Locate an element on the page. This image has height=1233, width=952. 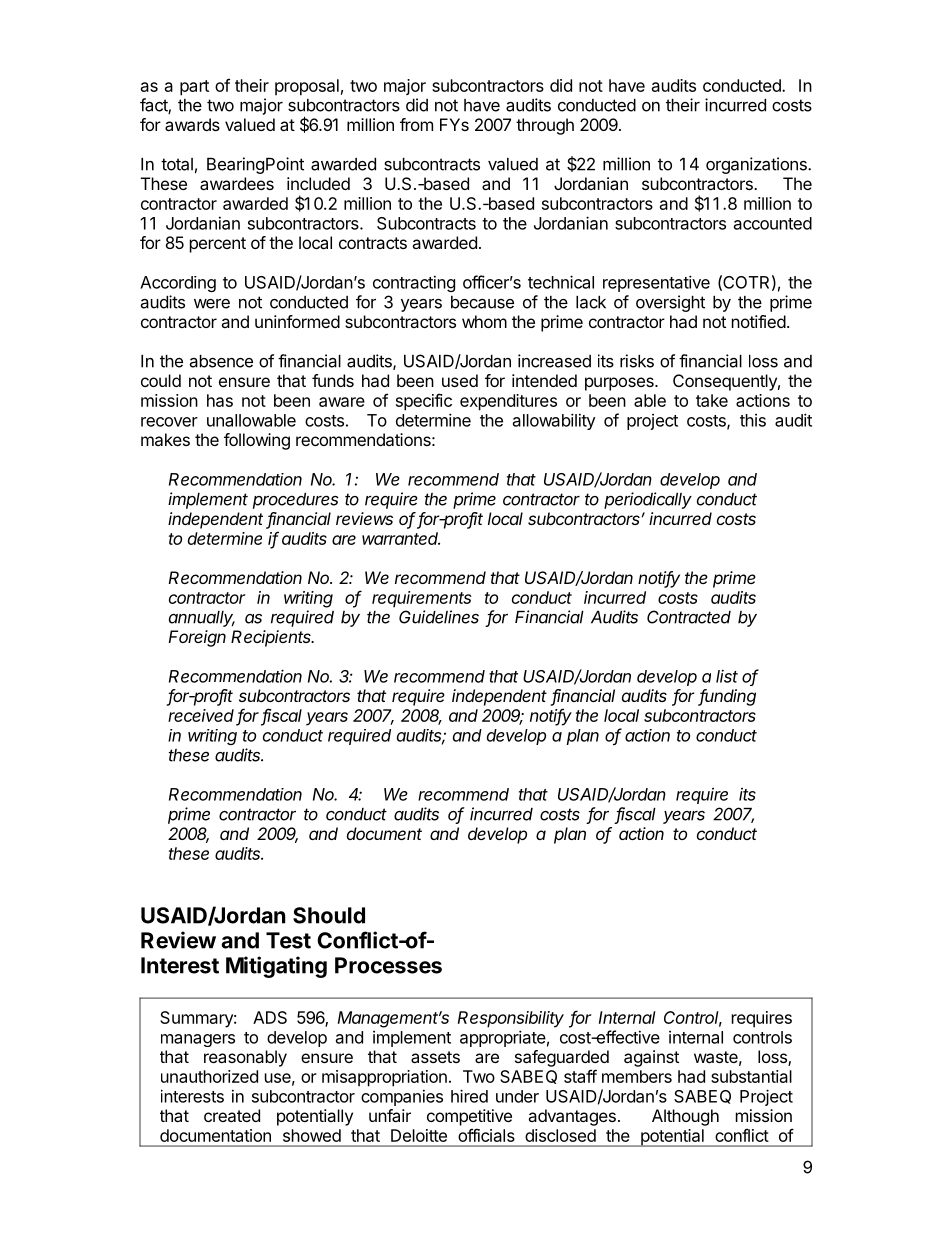
organizations is located at coordinates (757, 165).
